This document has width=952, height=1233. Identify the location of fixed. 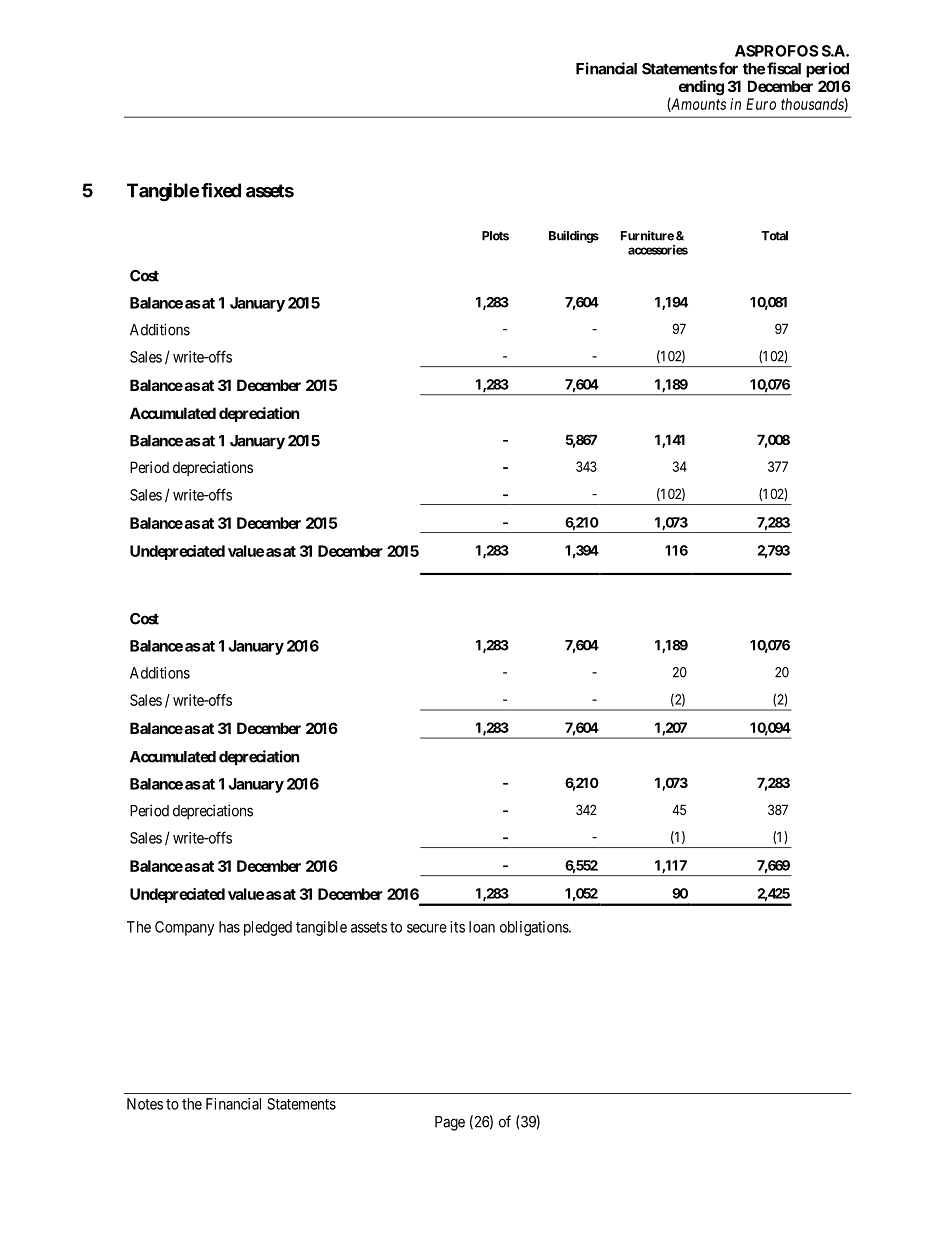
(221, 190).
